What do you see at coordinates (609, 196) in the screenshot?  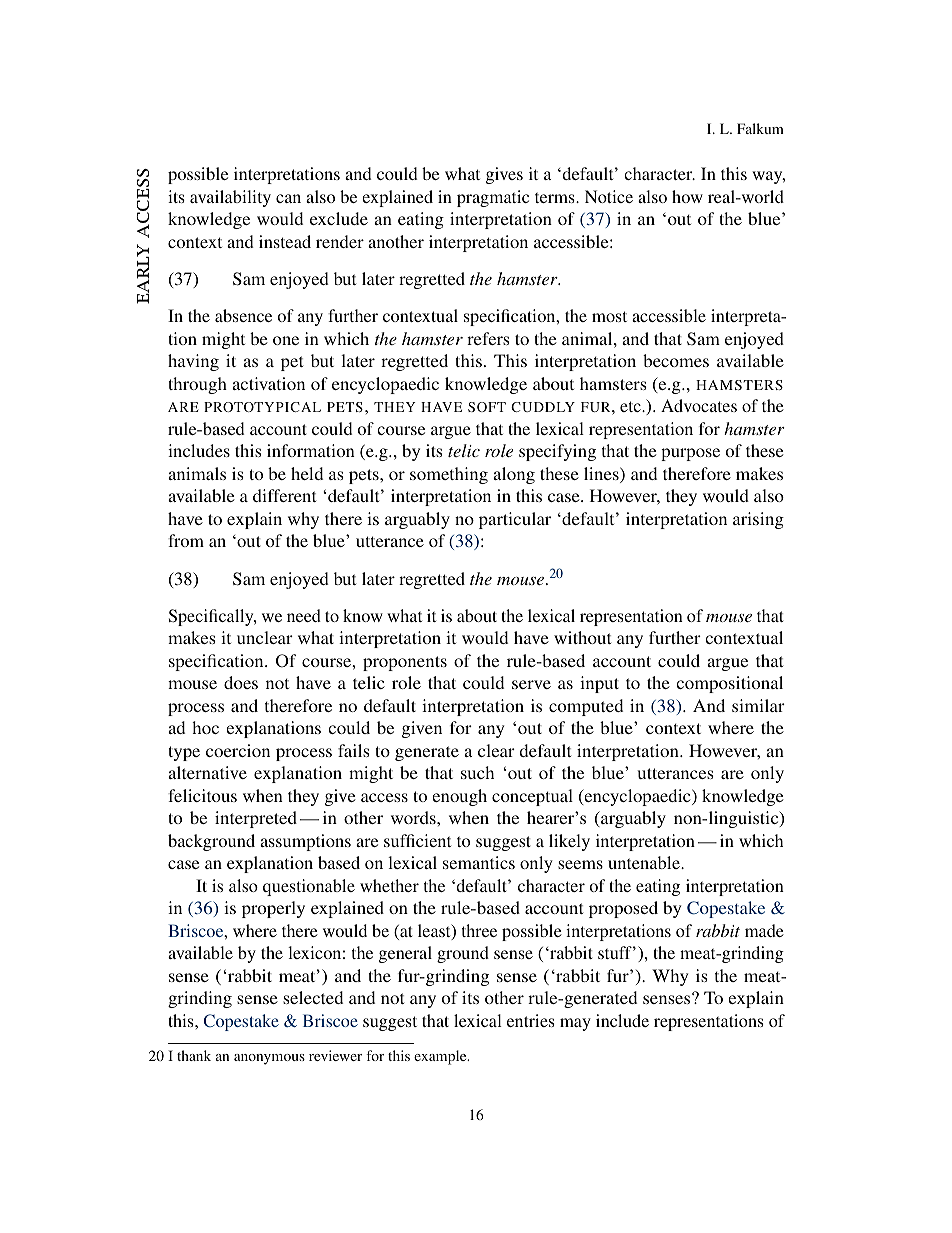 I see `Notice` at bounding box center [609, 196].
